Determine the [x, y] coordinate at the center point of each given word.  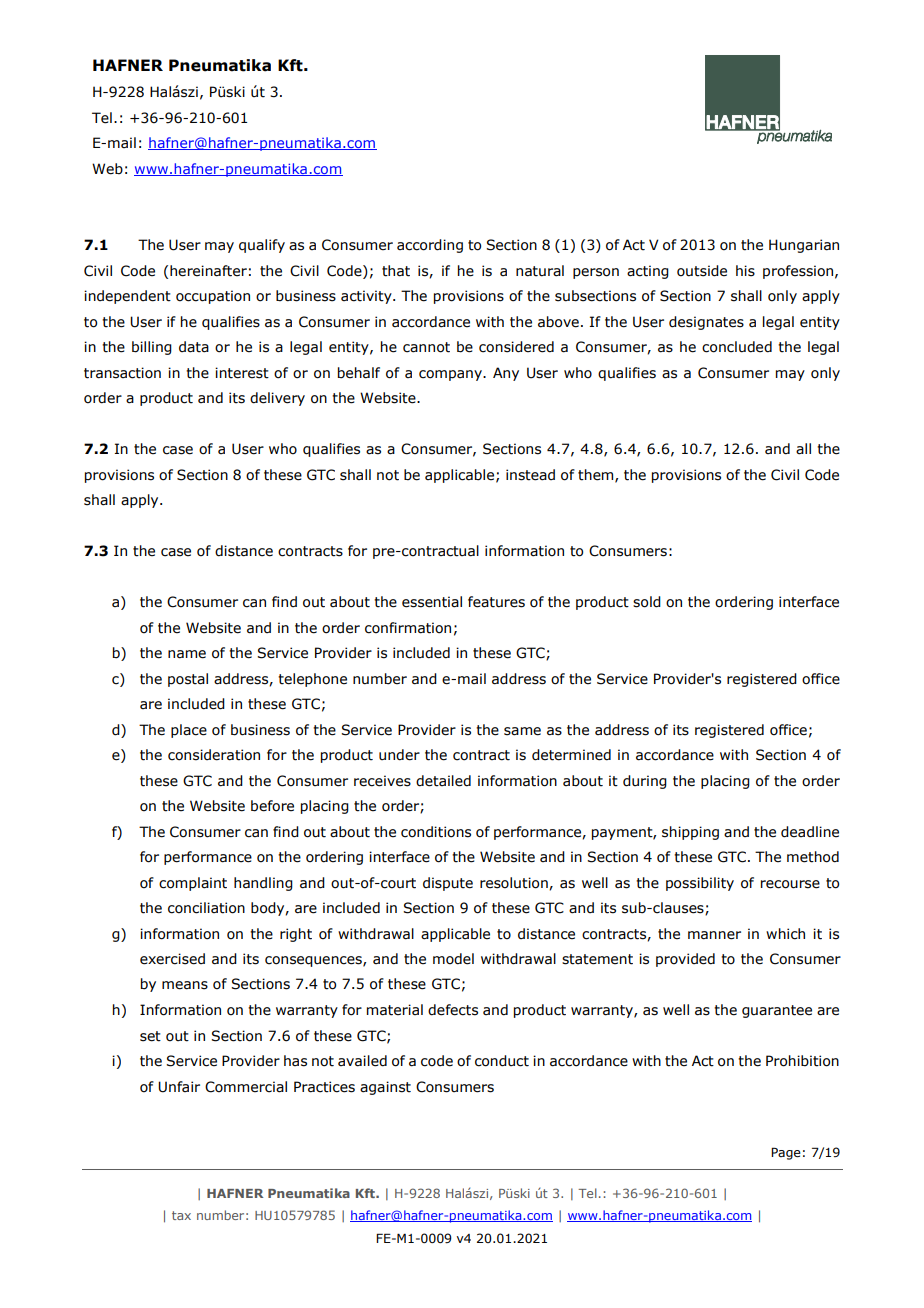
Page [786, 1153]
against [385, 1088]
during [645, 782]
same [522, 731]
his [745, 271]
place [189, 731]
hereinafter [208, 271]
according [430, 246]
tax [181, 1215]
